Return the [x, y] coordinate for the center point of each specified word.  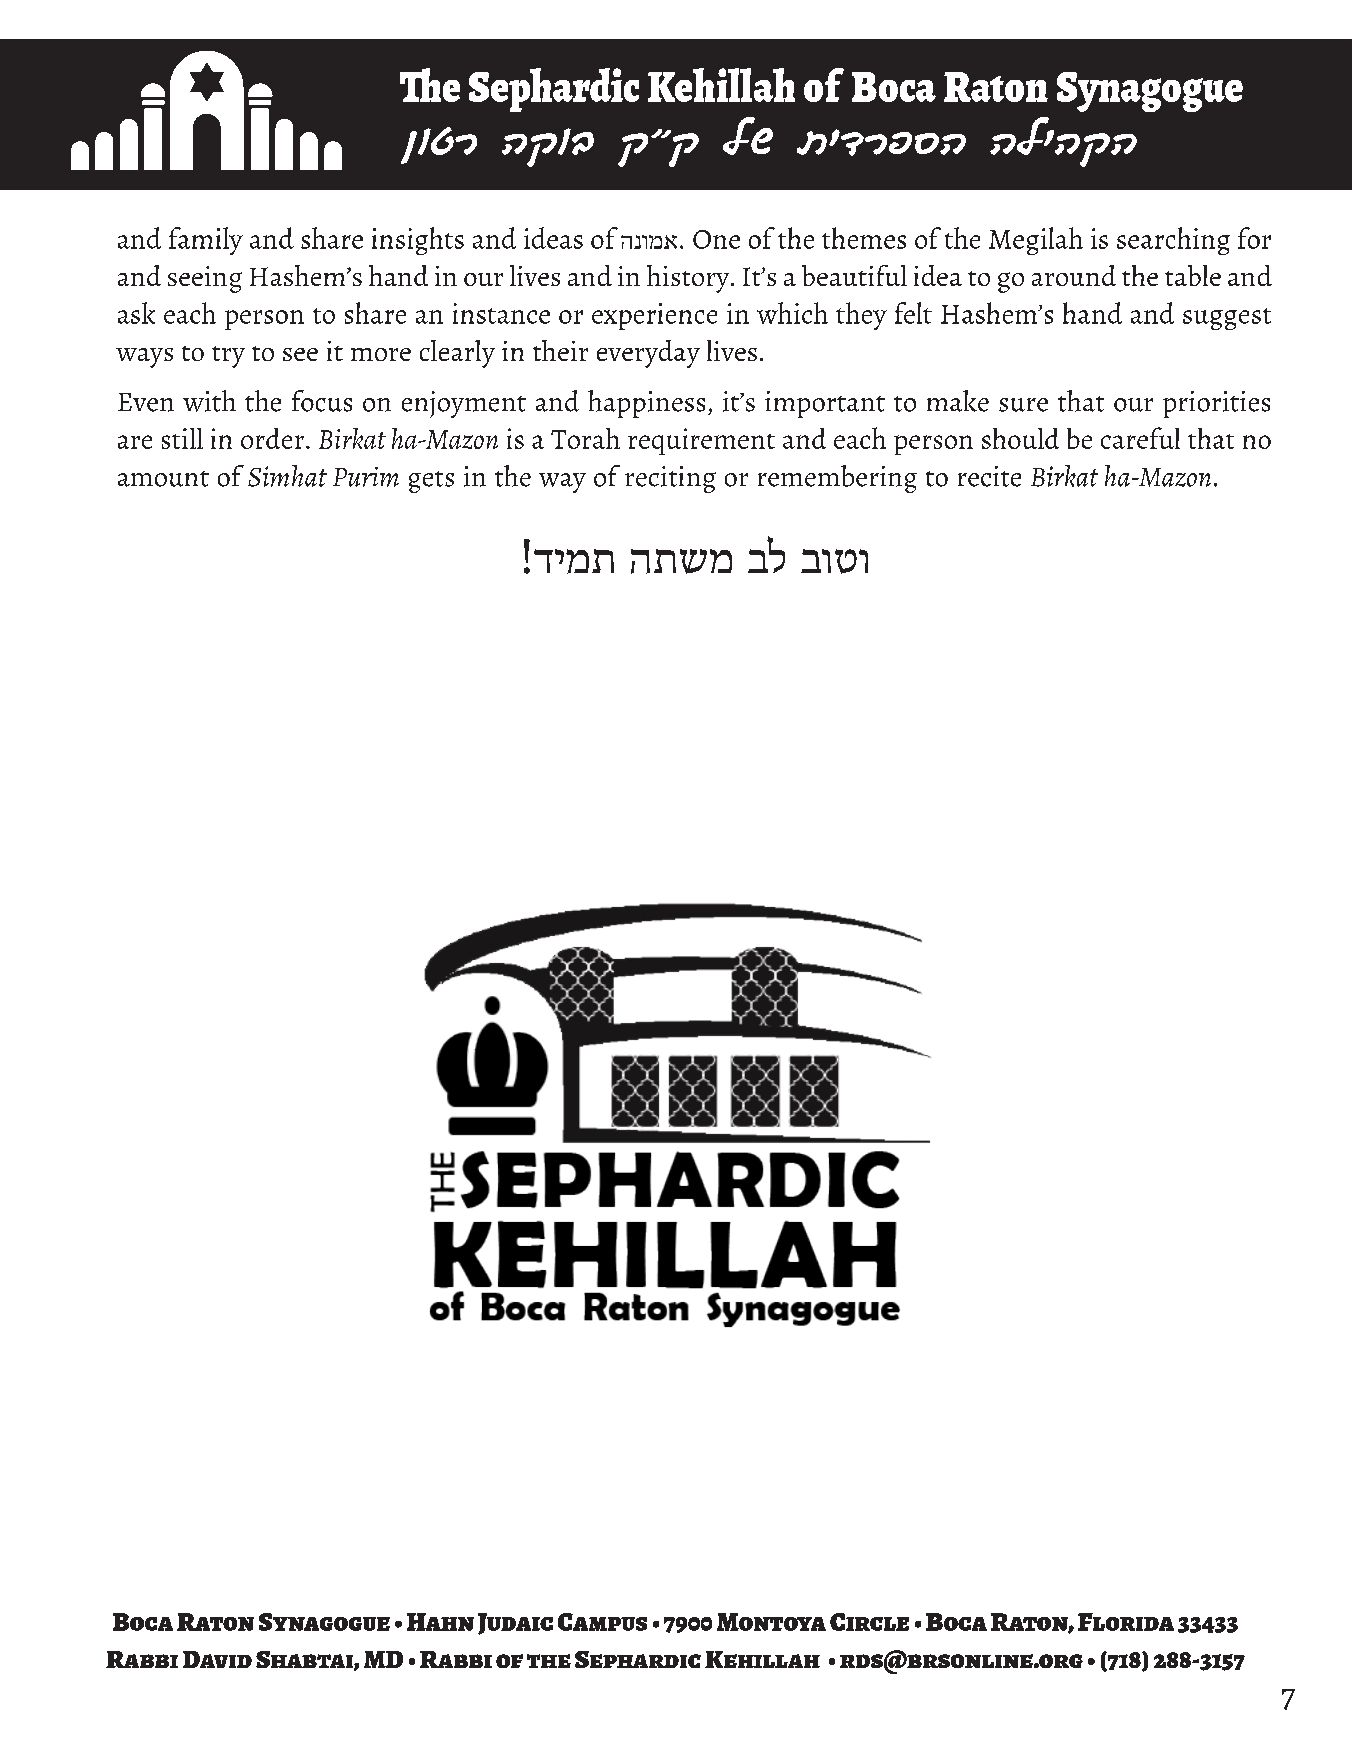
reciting [670, 479]
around [1074, 275]
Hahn [440, 1622]
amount [163, 479]
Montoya [771, 1622]
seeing [205, 279]
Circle [869, 1622]
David [217, 1659]
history [689, 279]
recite [989, 476]
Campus [602, 1622]
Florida [1126, 1622]
